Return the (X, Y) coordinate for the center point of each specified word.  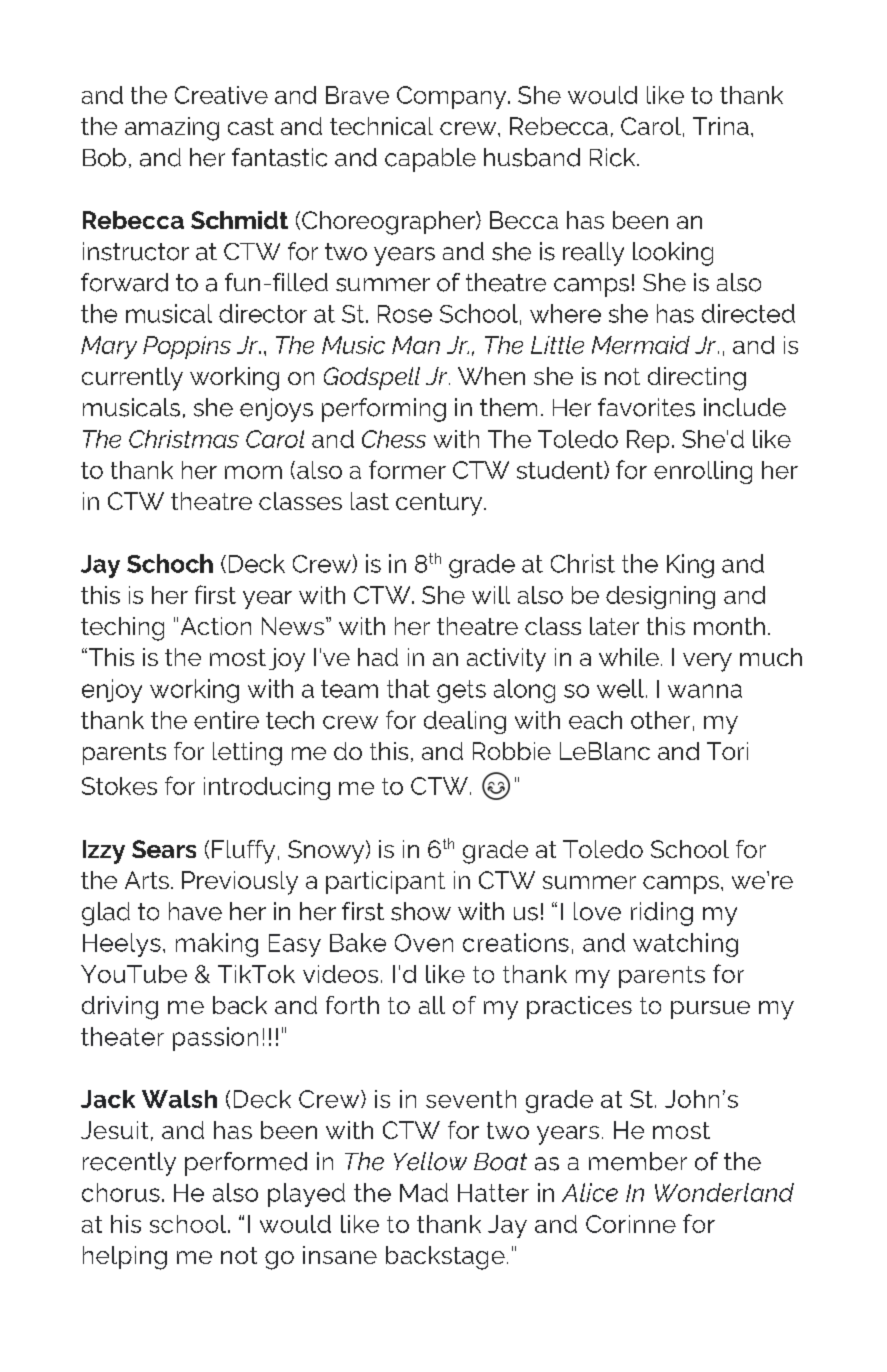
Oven (424, 943)
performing (384, 410)
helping (125, 1258)
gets (461, 691)
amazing (172, 129)
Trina (721, 126)
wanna (705, 691)
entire (226, 720)
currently (132, 379)
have (195, 911)
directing (697, 379)
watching (685, 945)
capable (430, 160)
